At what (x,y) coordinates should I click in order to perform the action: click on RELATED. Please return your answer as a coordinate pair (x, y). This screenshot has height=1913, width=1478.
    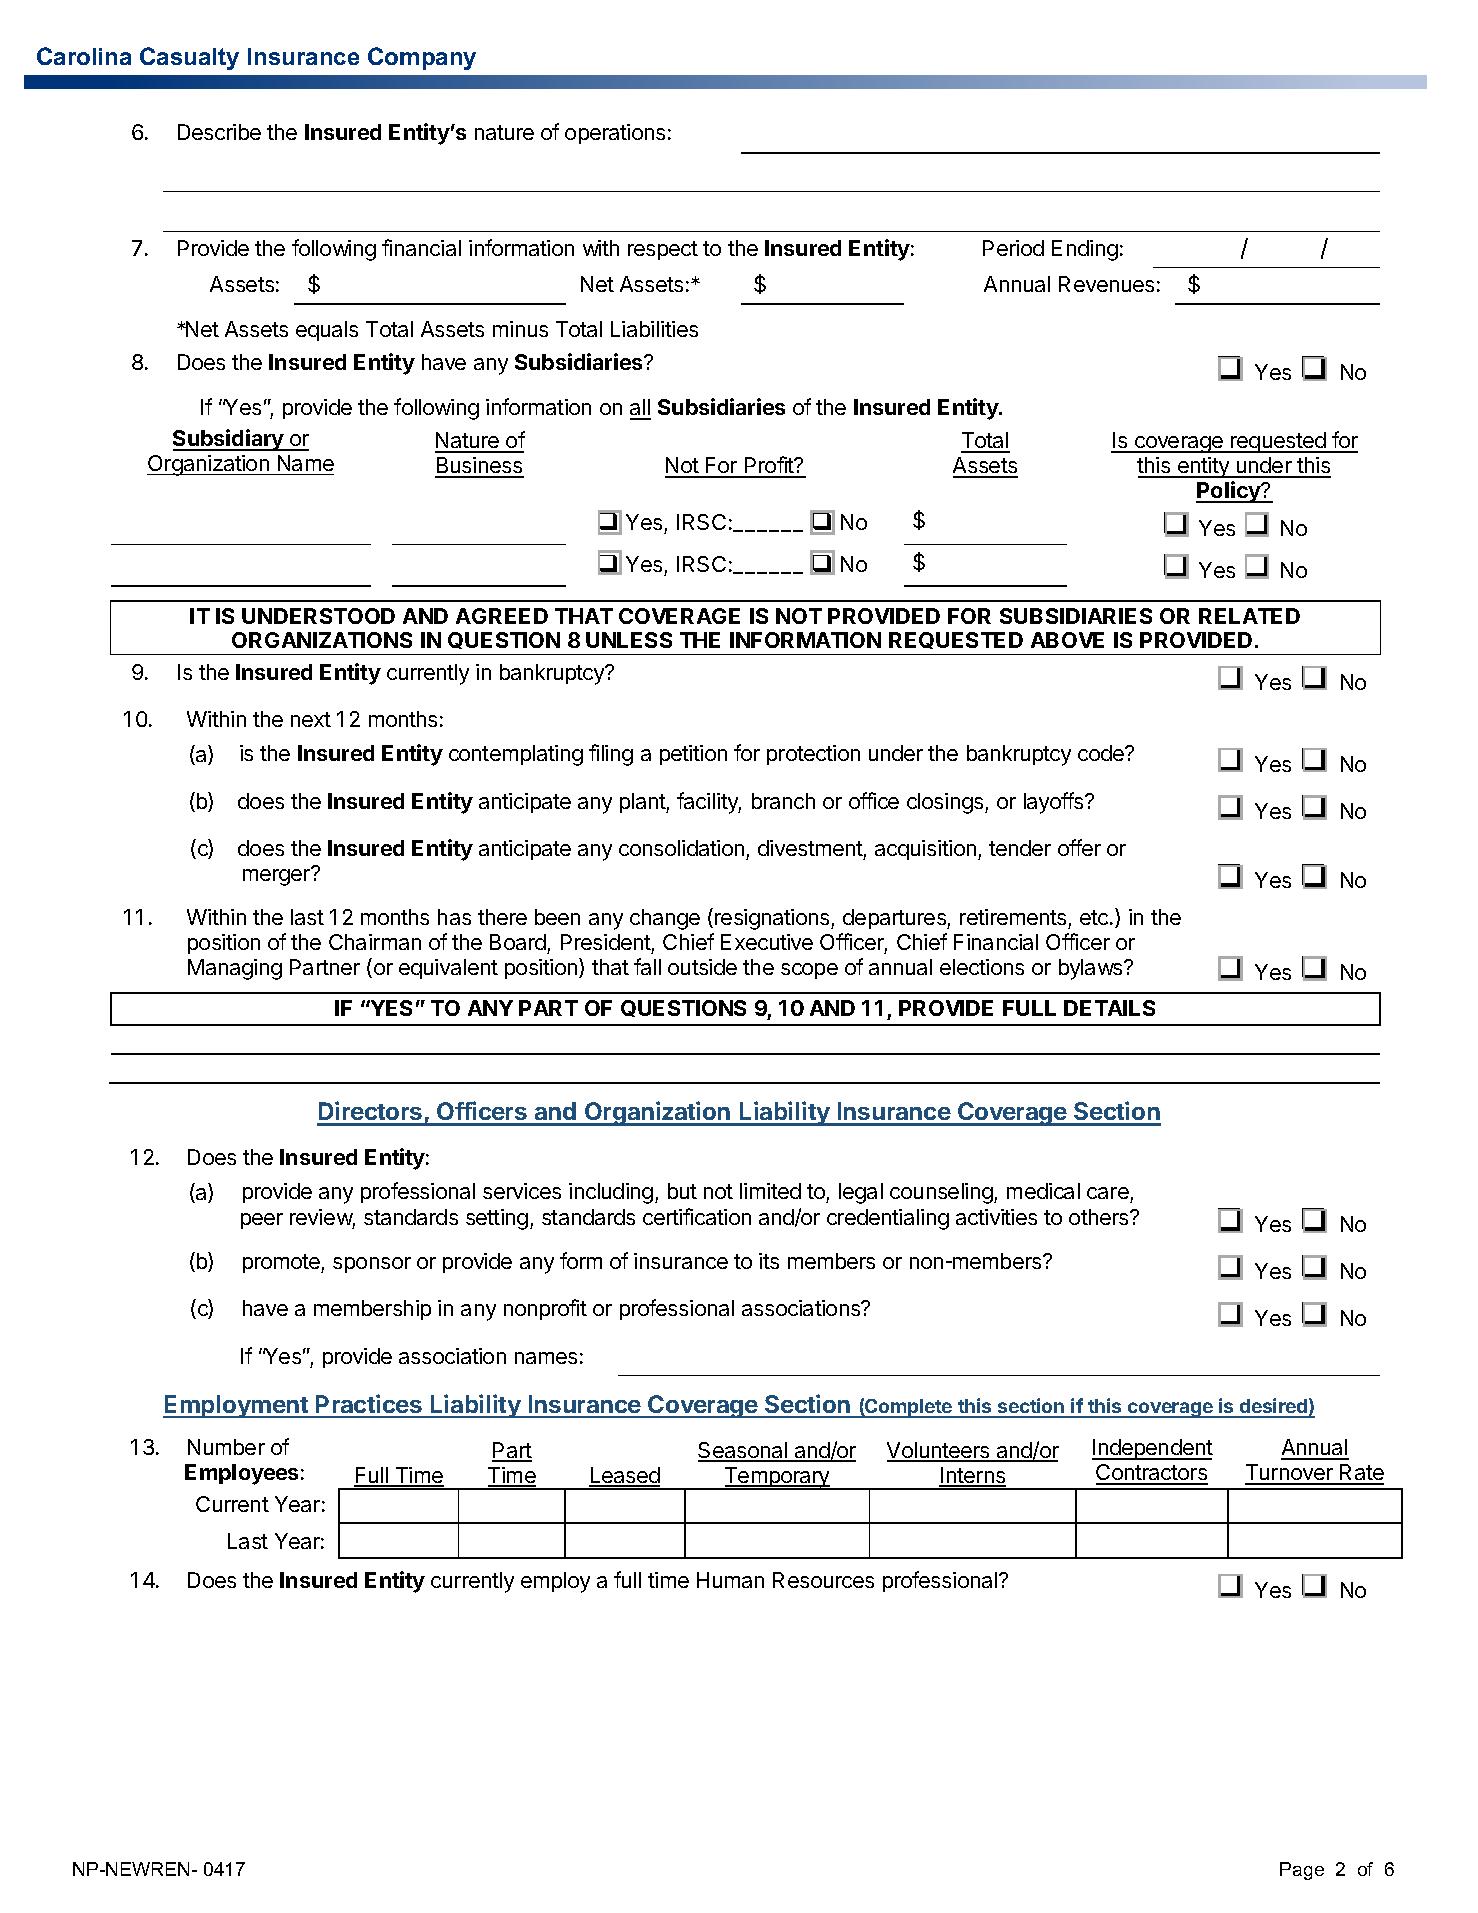
    Looking at the image, I should click on (1249, 616).
